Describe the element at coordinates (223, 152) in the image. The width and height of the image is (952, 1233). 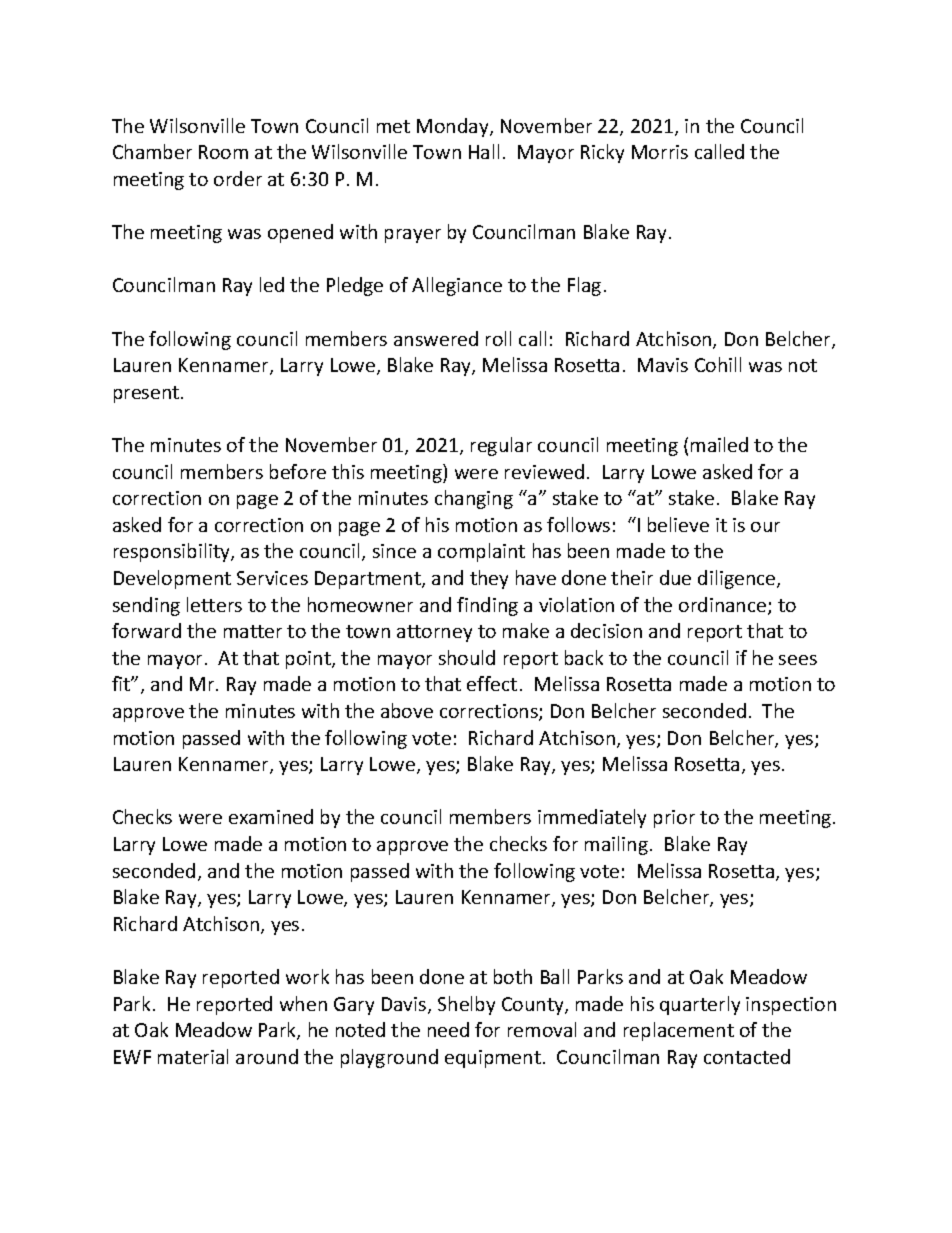
I see `Room` at that location.
